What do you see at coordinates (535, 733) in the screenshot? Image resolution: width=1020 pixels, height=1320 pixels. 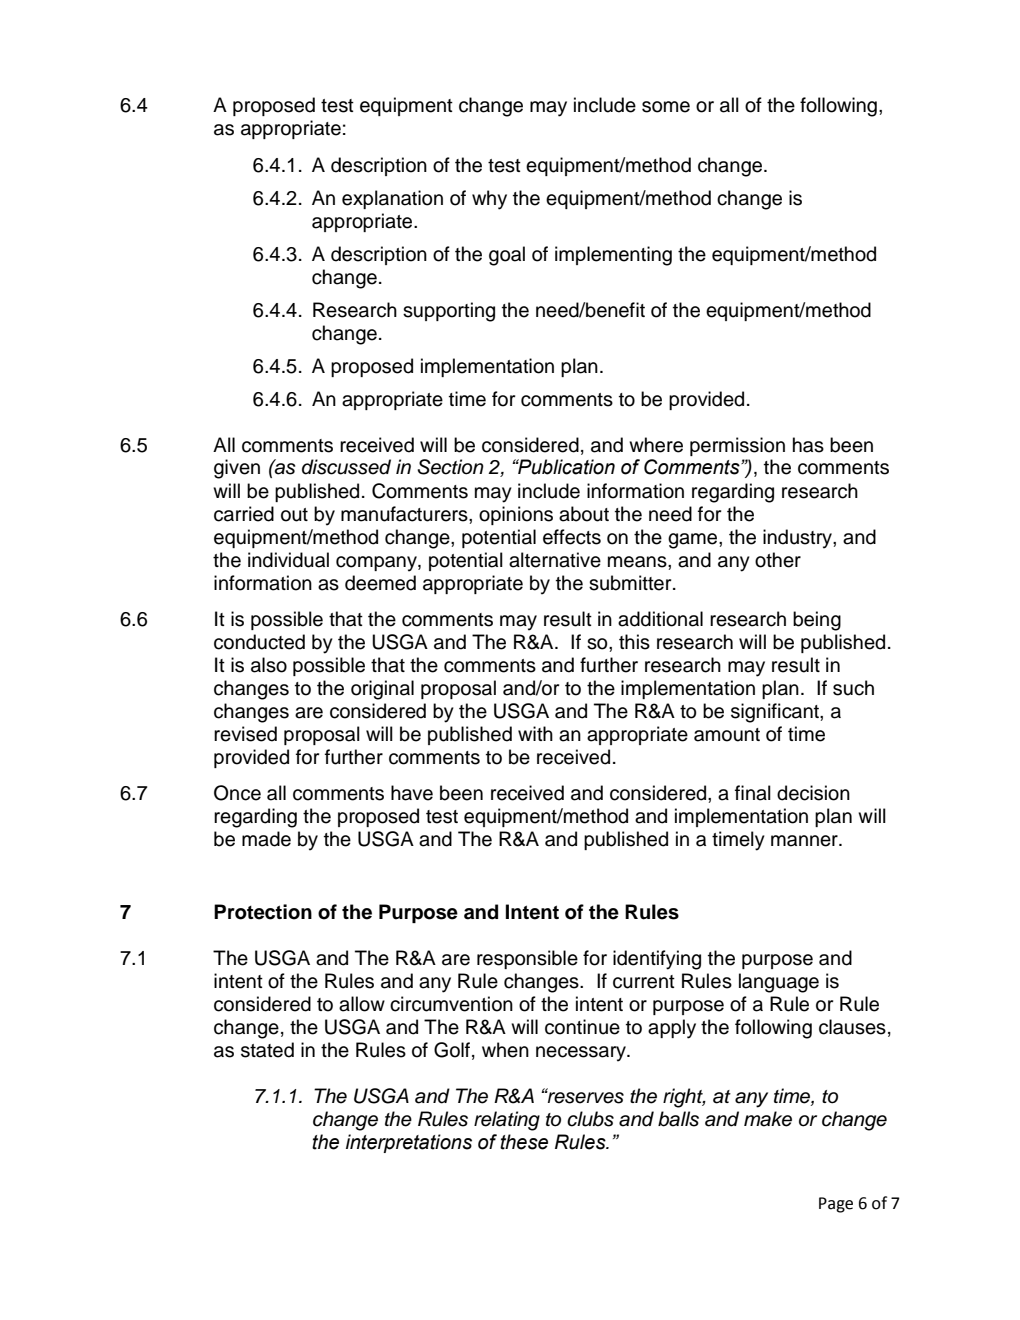 I see `with` at bounding box center [535, 733].
